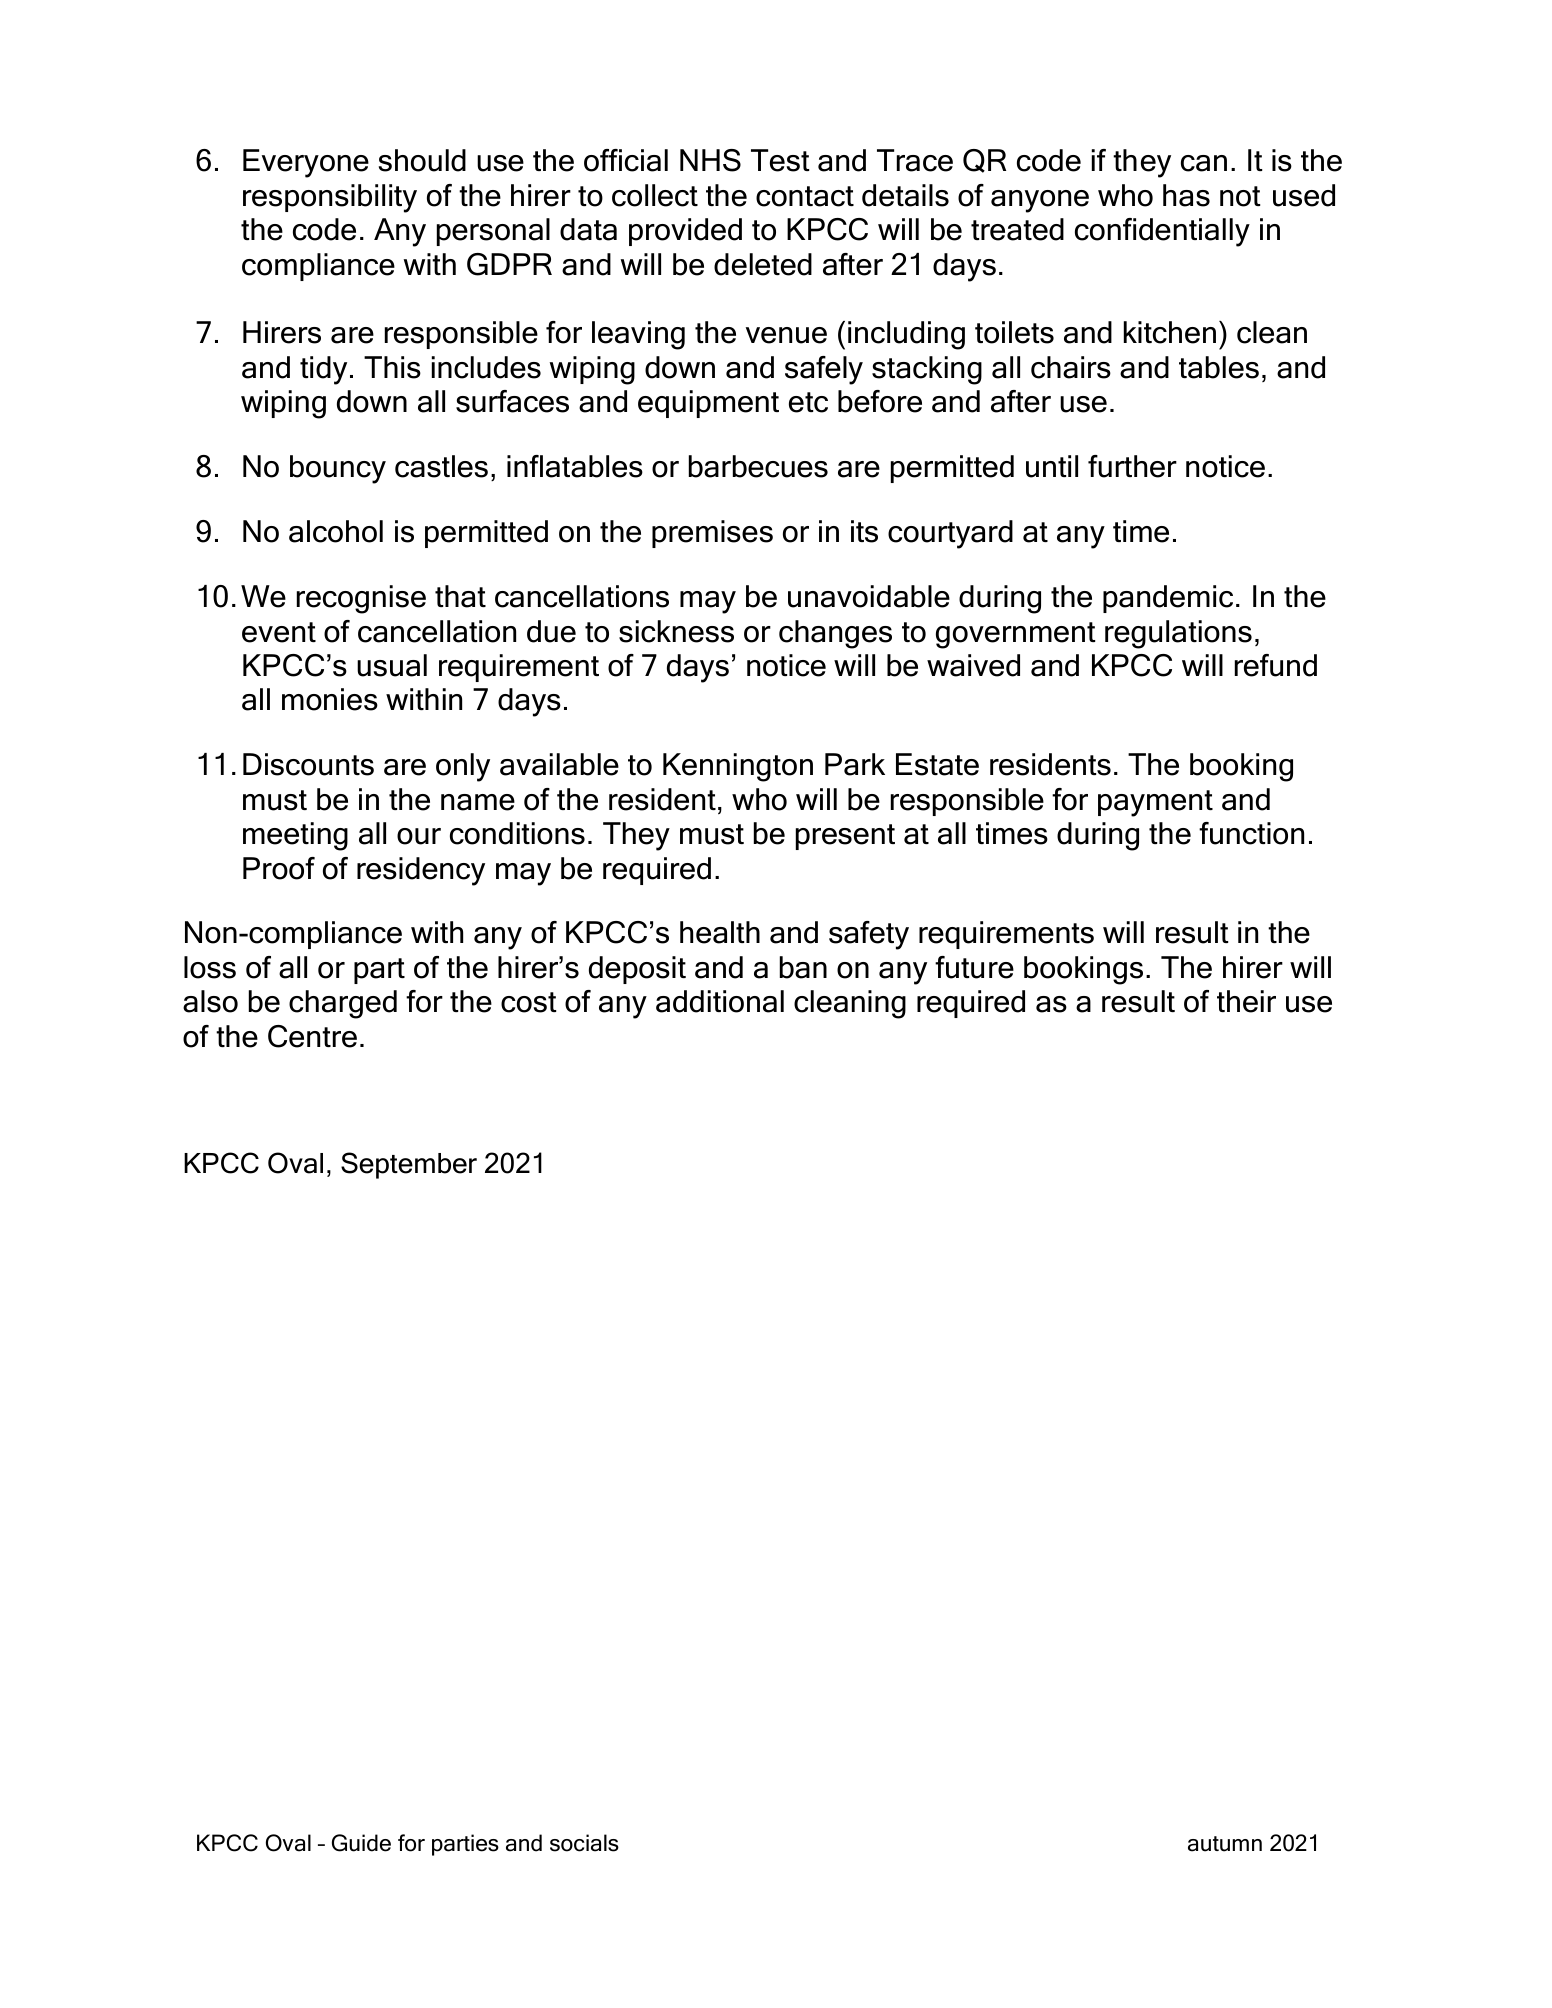 This image has width=1552, height=2008. I want to click on additional, so click(720, 1001).
